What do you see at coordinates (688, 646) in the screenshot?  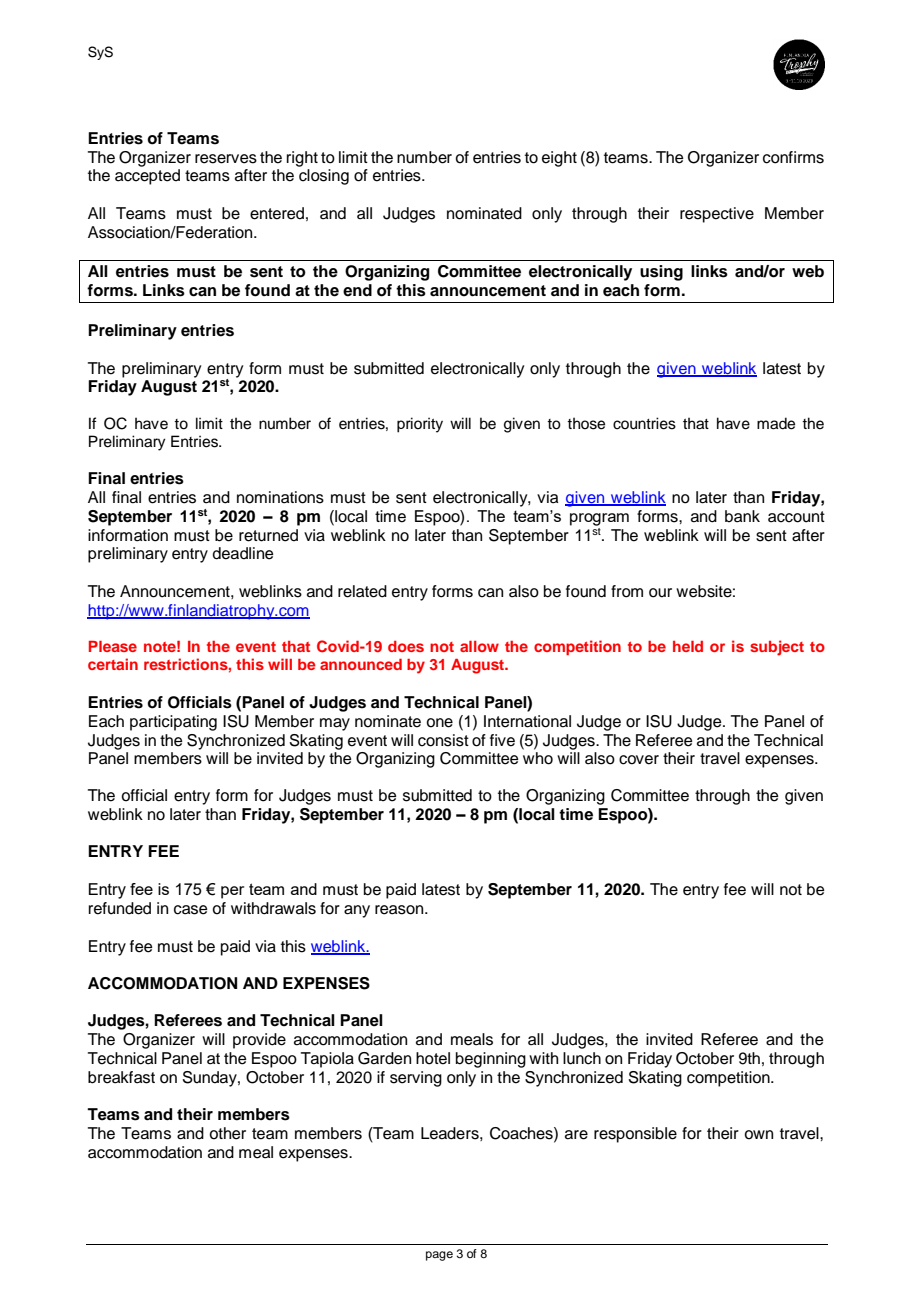 I see `held` at bounding box center [688, 646].
